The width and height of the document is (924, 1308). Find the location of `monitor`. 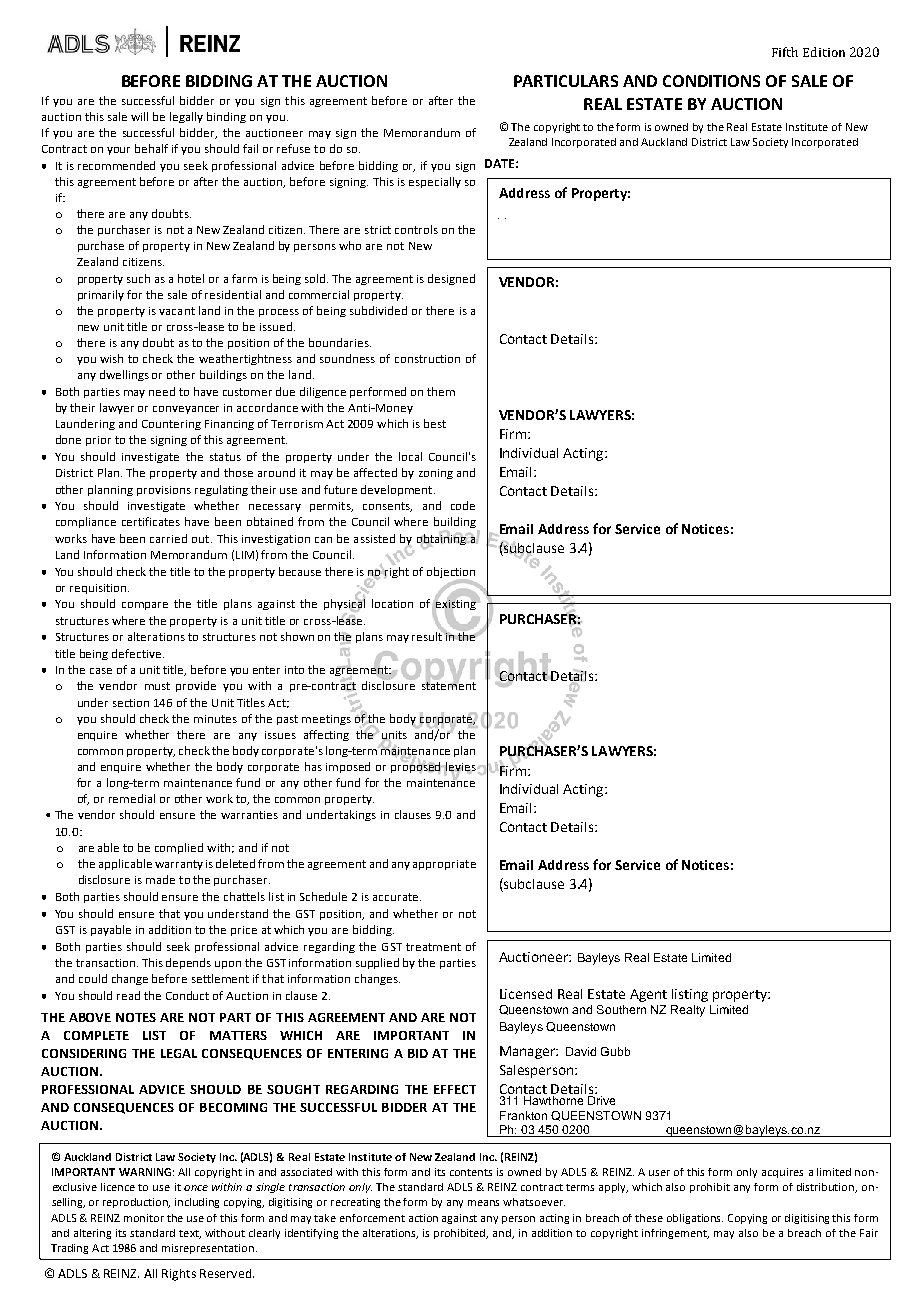

monitor is located at coordinates (144, 1218).
